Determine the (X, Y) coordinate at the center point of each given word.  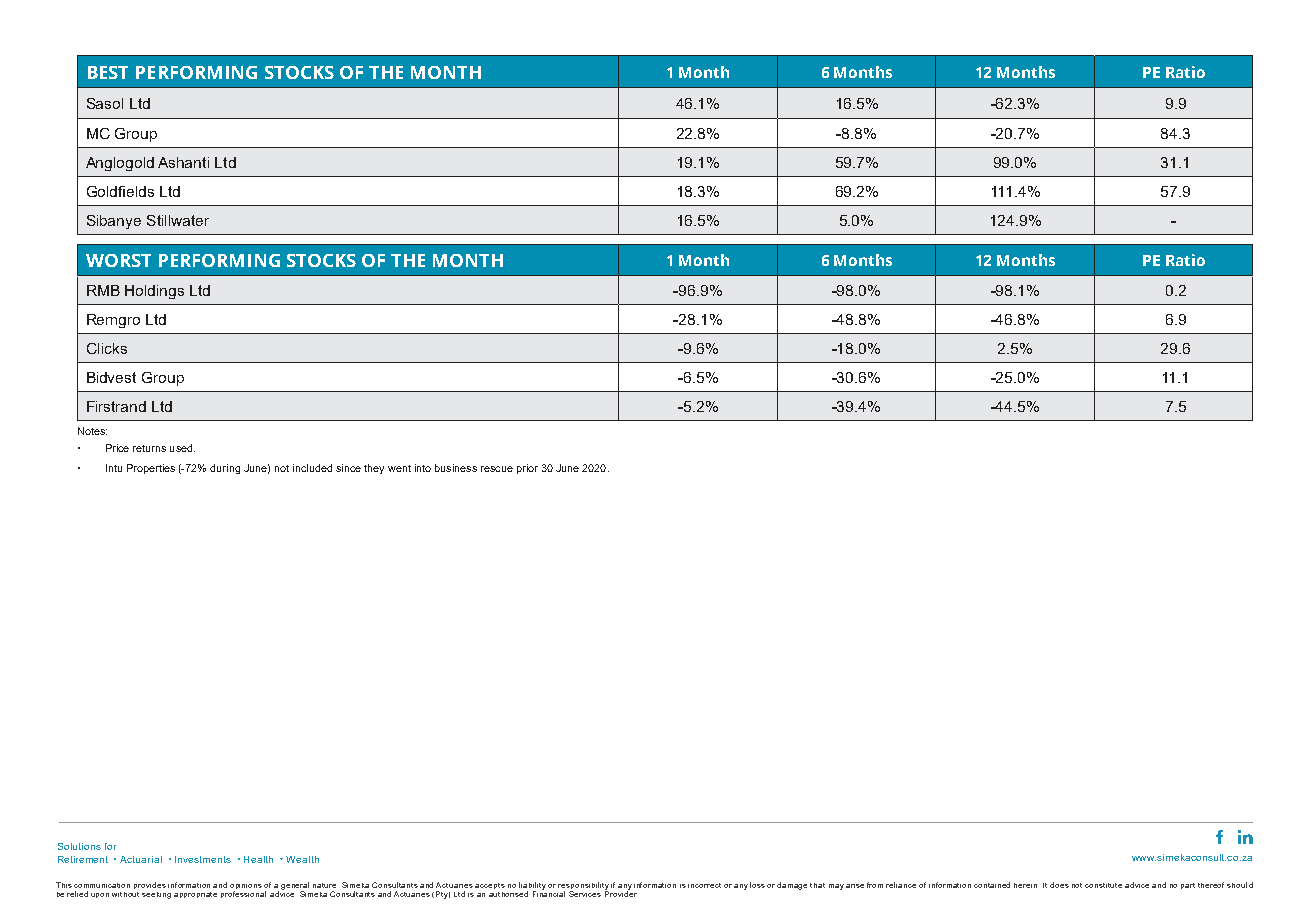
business (456, 468)
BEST (108, 72)
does (1059, 885)
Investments (203, 859)
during (225, 469)
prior (527, 469)
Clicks (107, 348)
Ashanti (183, 162)
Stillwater (178, 220)
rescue (497, 469)
